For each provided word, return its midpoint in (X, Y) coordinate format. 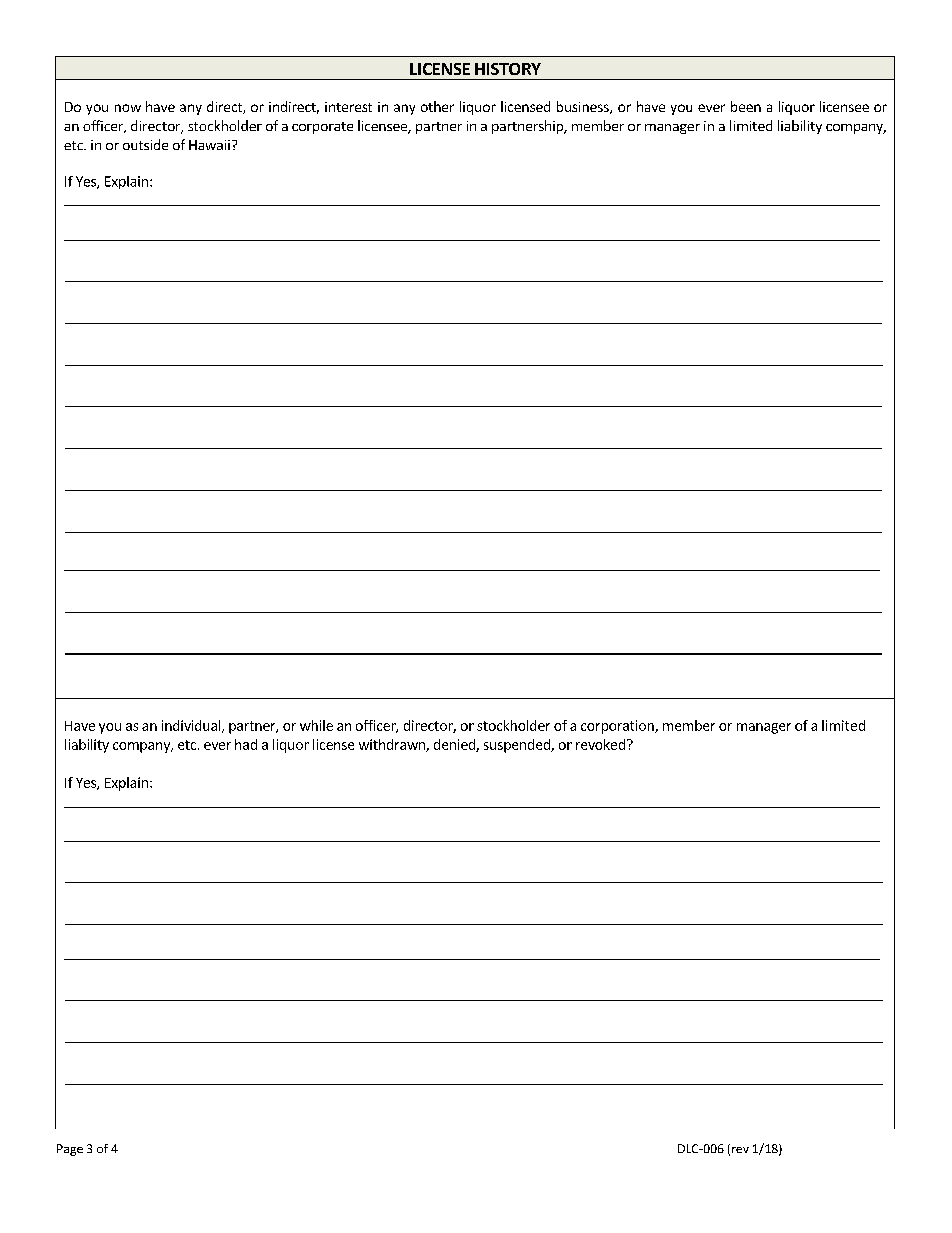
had (246, 744)
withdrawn (393, 745)
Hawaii (209, 145)
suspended (518, 746)
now (128, 108)
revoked (600, 744)
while (316, 725)
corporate (322, 128)
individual (192, 726)
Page (70, 1150)
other (437, 106)
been (746, 106)
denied (455, 745)
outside (145, 144)
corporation (618, 727)
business (584, 107)
